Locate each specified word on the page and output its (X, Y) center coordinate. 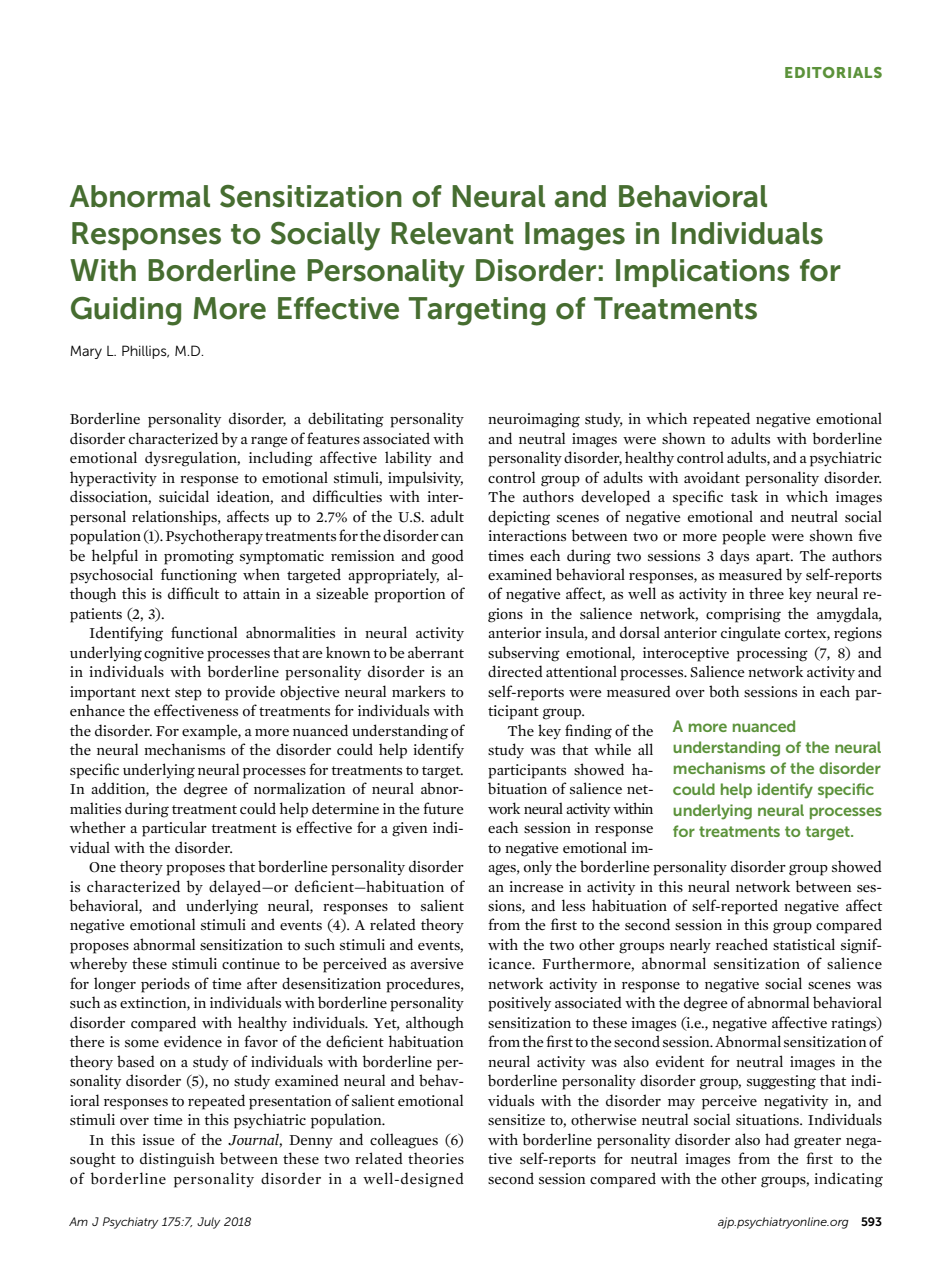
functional (204, 632)
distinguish (177, 1160)
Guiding (126, 311)
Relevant (452, 233)
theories (436, 1158)
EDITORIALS (833, 72)
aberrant (436, 652)
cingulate (751, 634)
